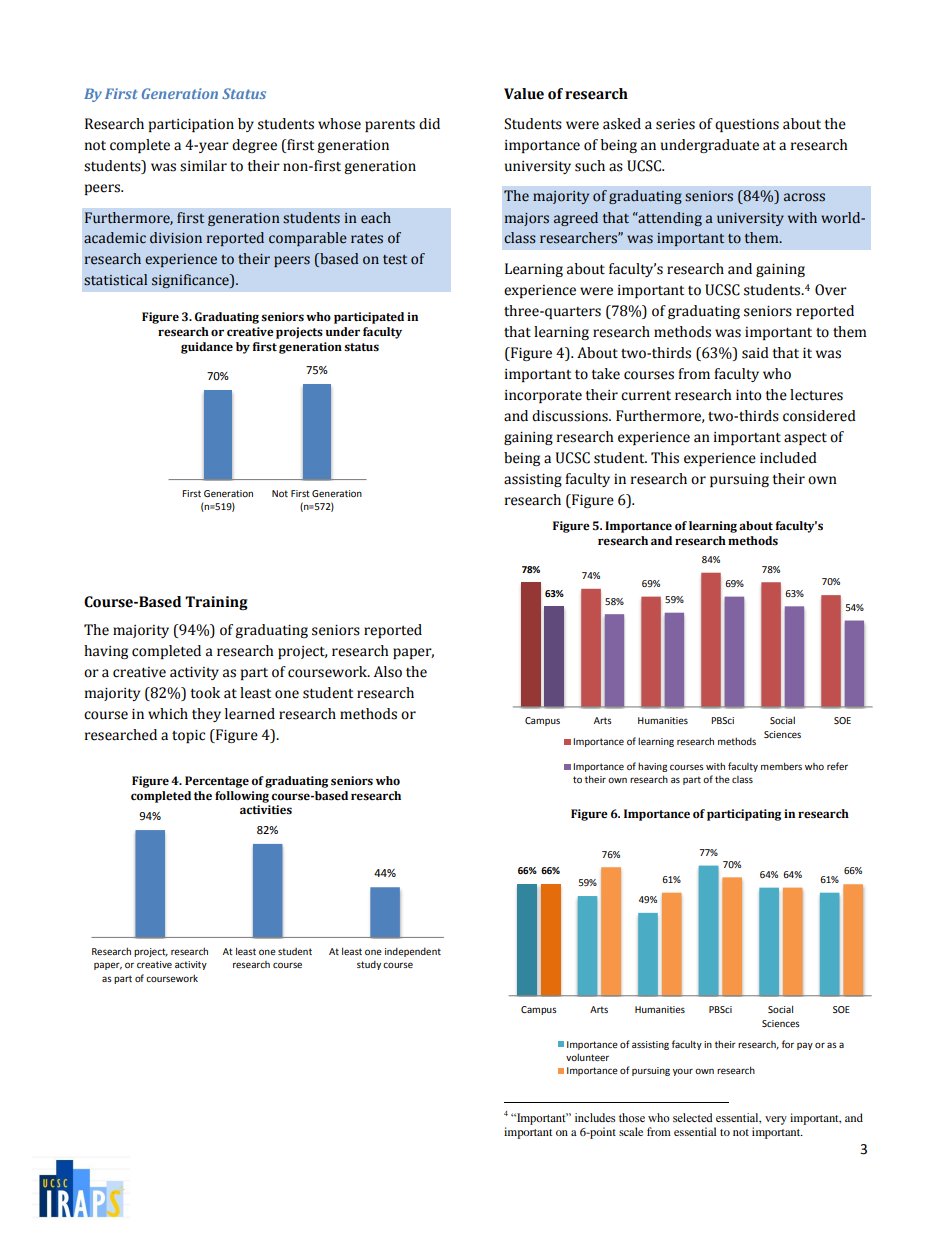 The height and width of the page is (1233, 952). I want to click on incorporate, so click(543, 396).
